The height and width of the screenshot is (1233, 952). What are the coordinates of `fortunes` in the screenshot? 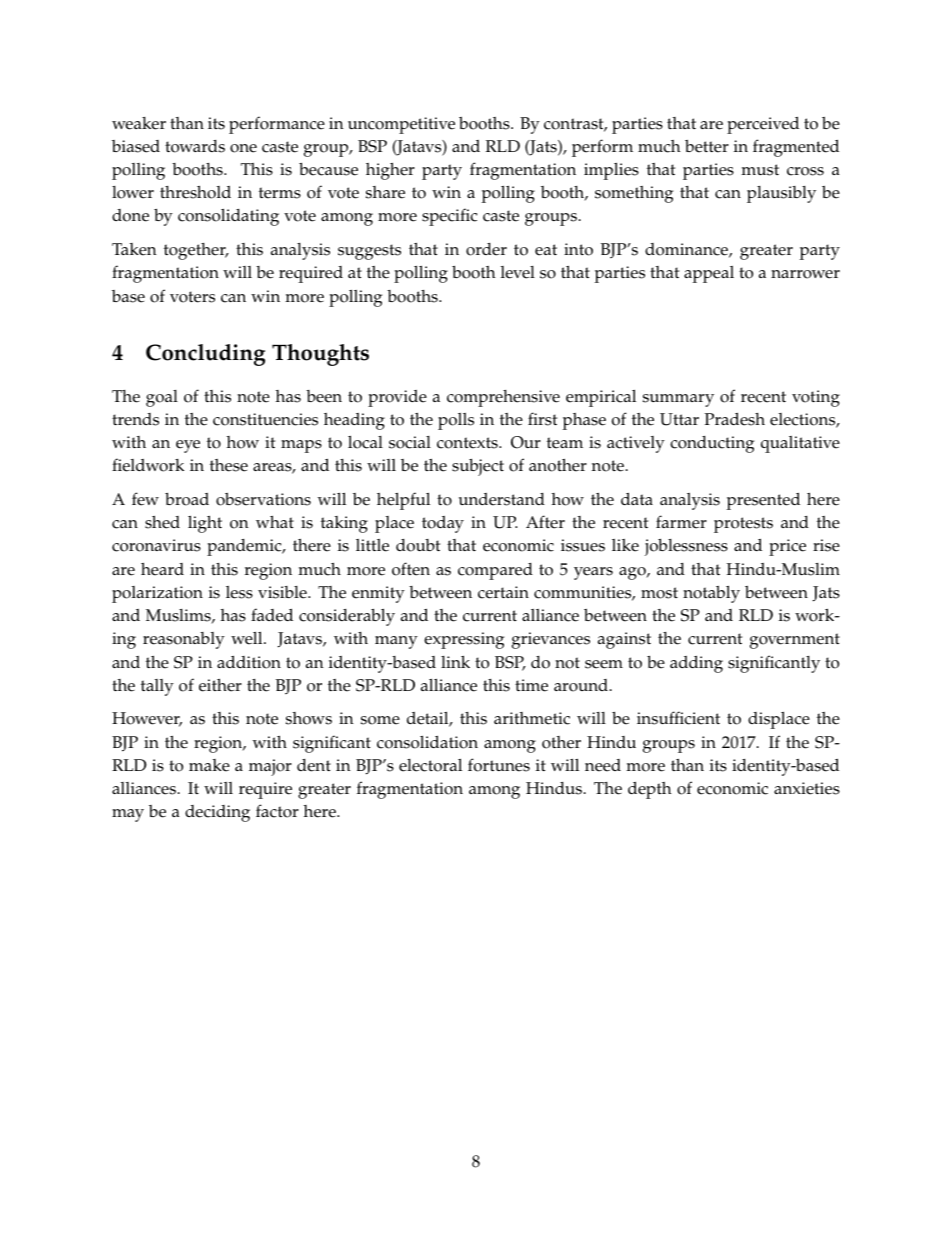 It's located at (499, 765).
